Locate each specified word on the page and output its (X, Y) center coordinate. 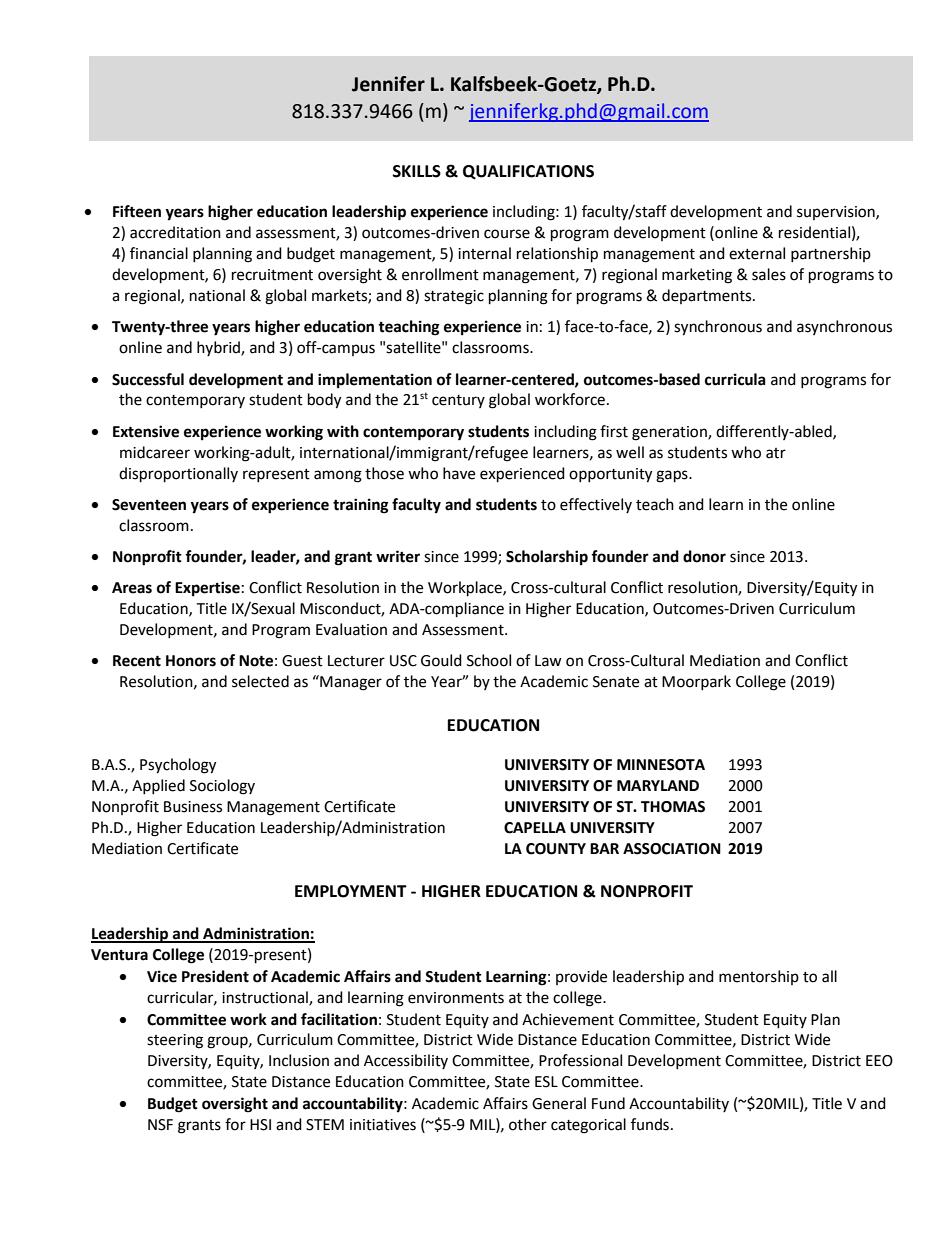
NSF (160, 1125)
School (489, 660)
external (757, 253)
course (507, 234)
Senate (616, 682)
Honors (191, 661)
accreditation (175, 232)
